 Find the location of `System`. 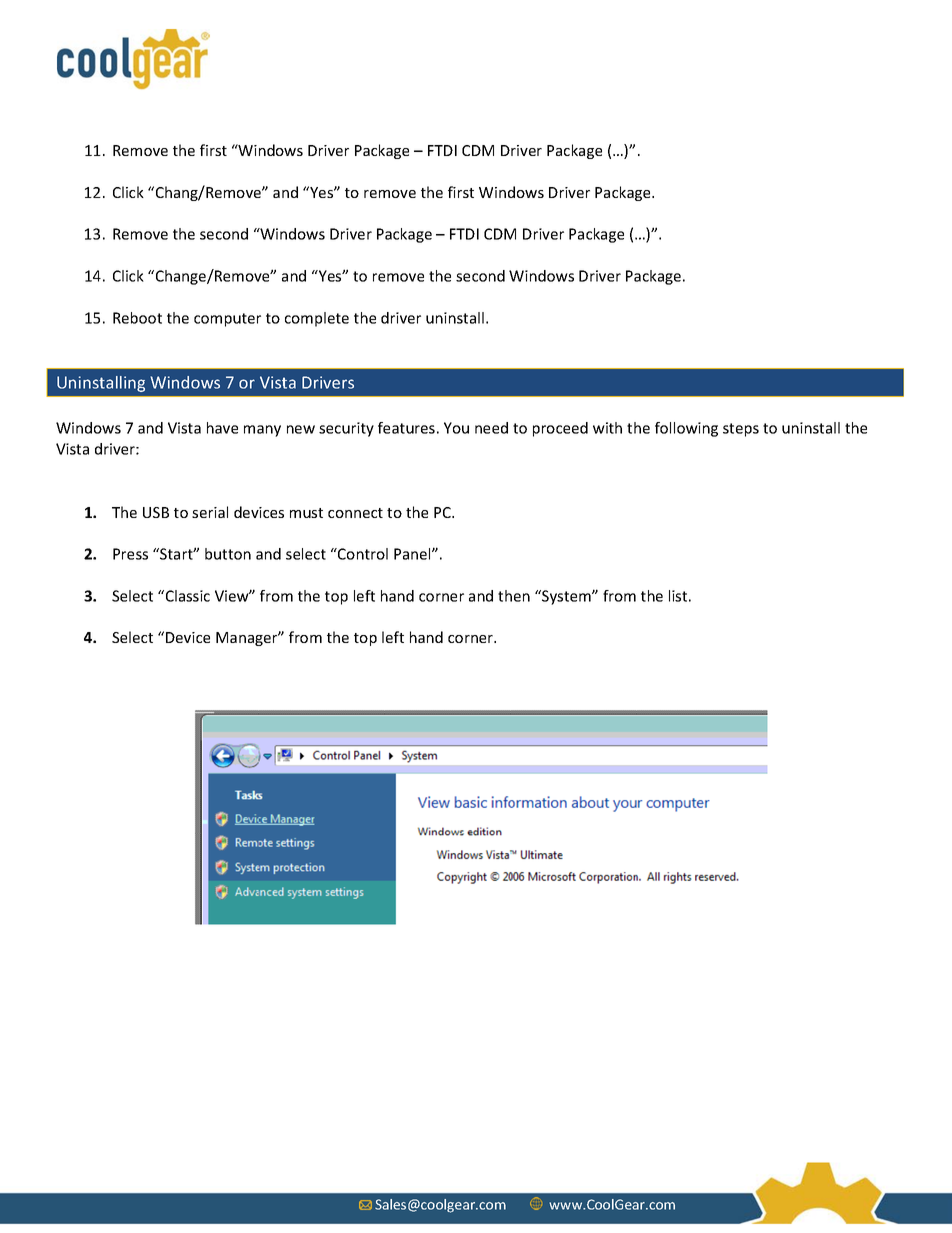

System is located at coordinates (566, 597).
